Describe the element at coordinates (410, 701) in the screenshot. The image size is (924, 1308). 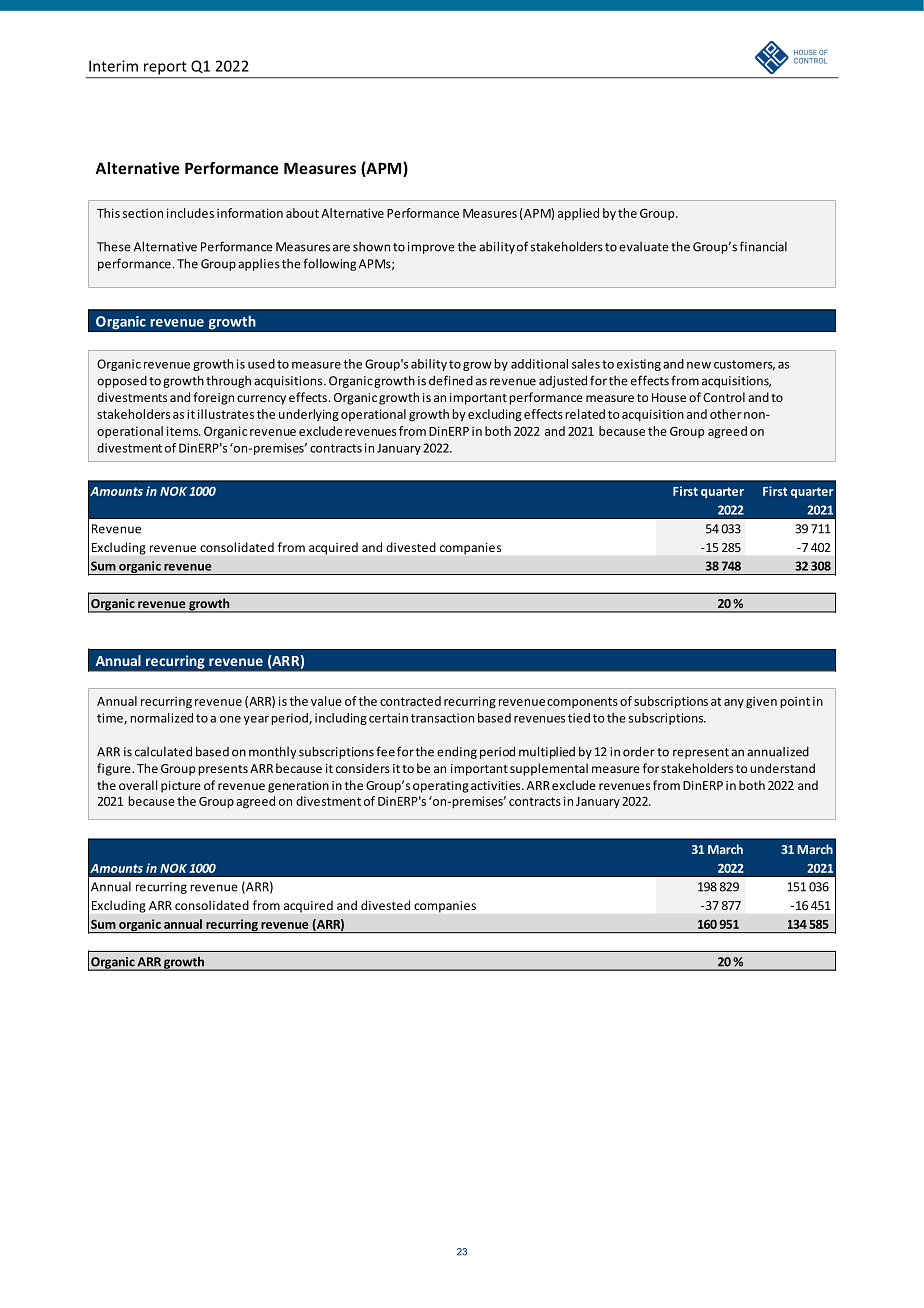
I see `contracted` at that location.
